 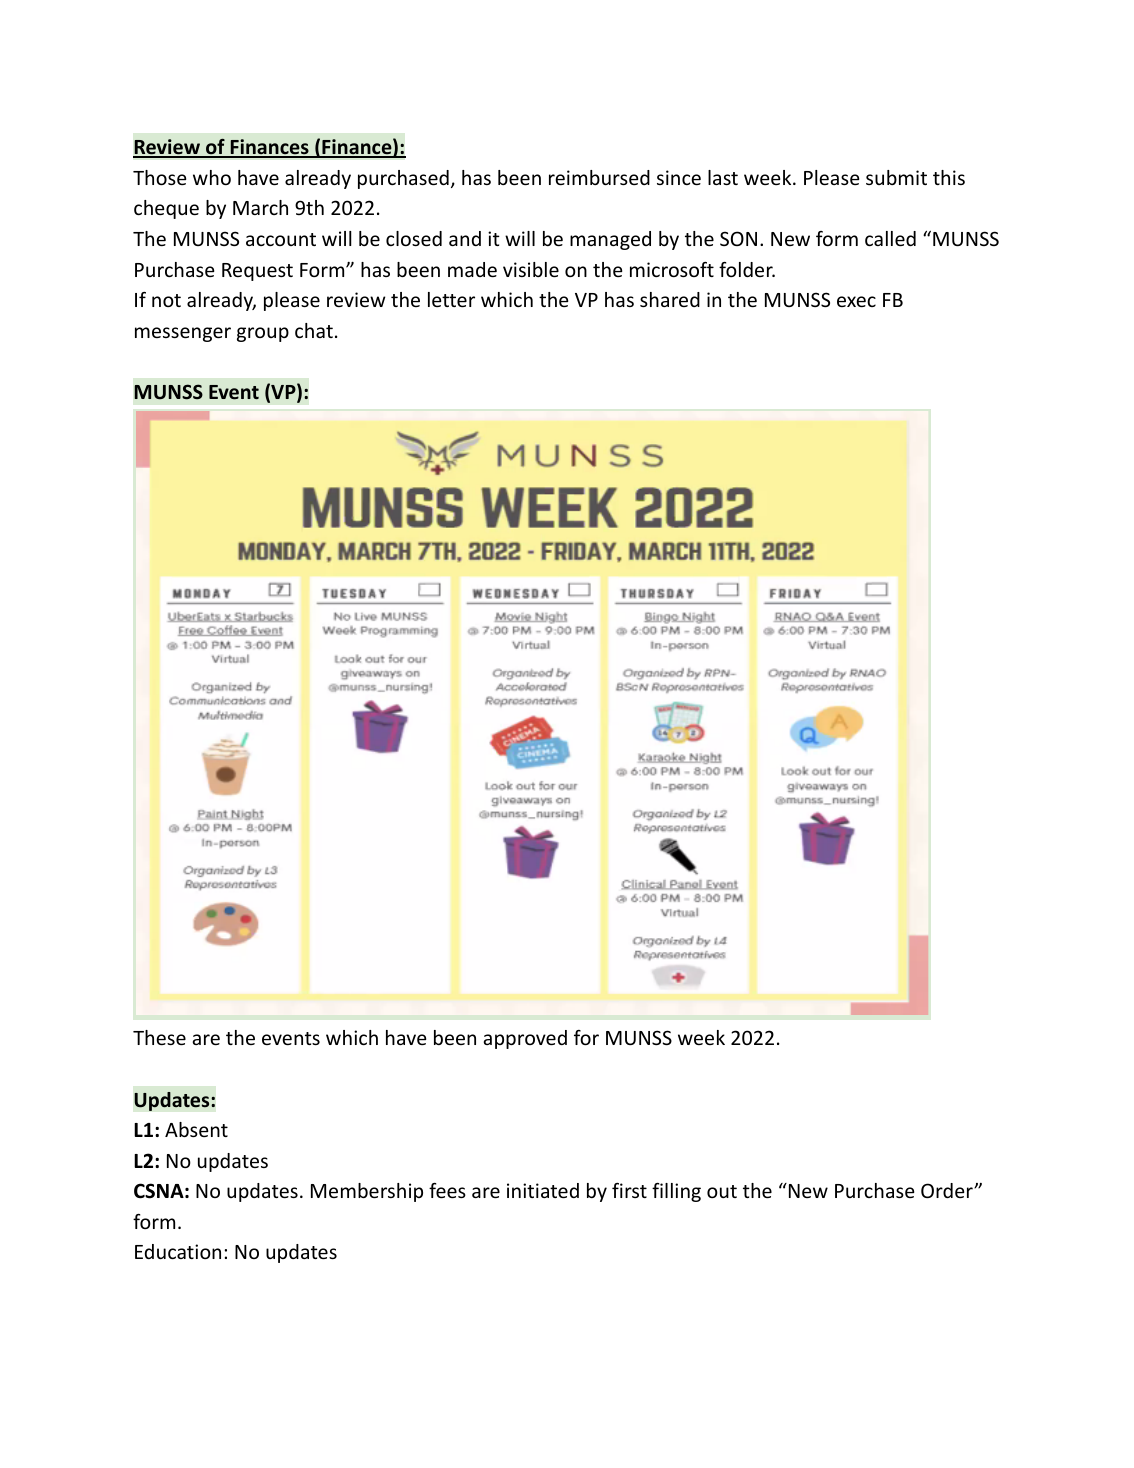 What do you see at coordinates (159, 1037) in the screenshot?
I see `These` at bounding box center [159, 1037].
